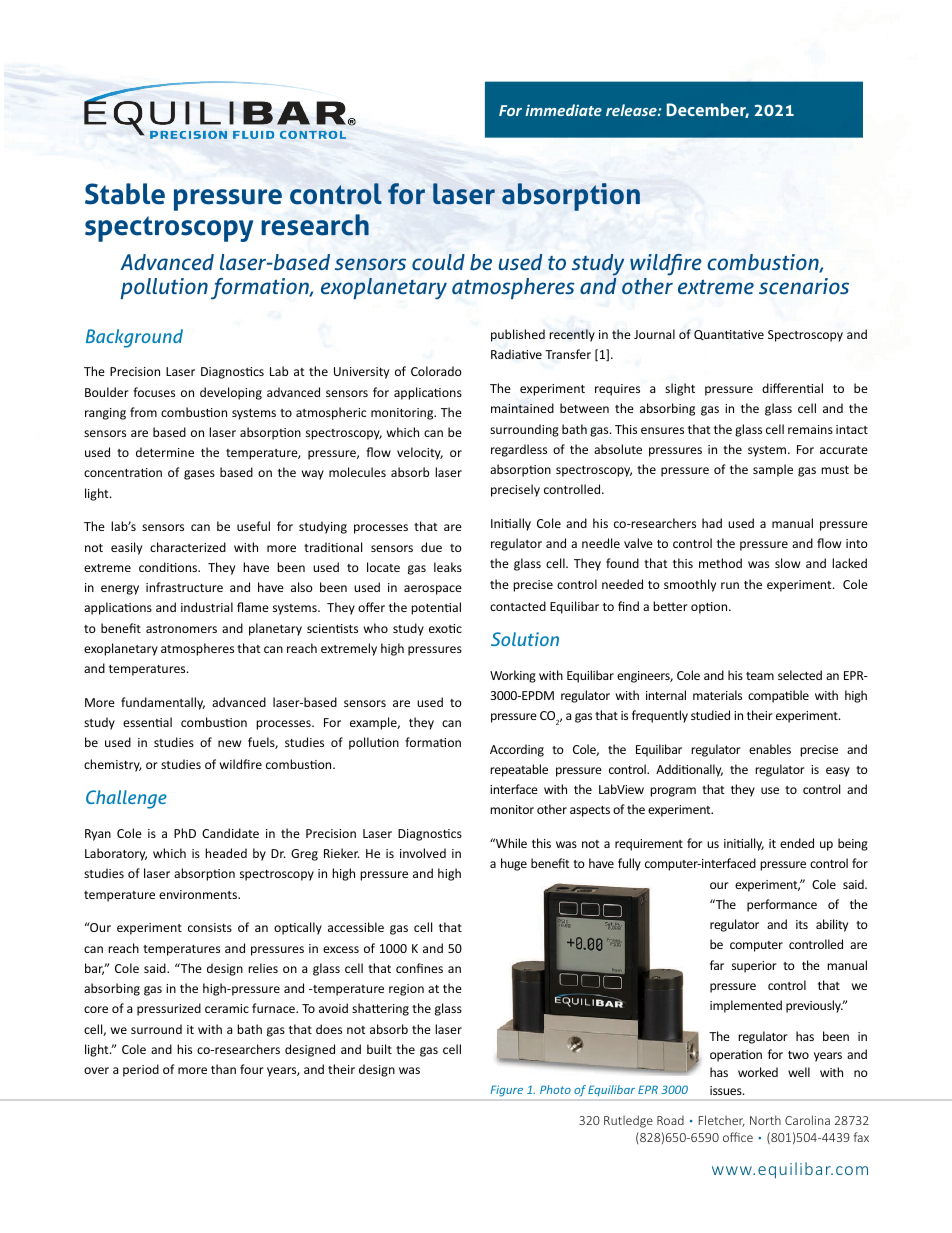 The width and height of the screenshot is (952, 1233). Describe the element at coordinates (507, 1090) in the screenshot. I see `Figure` at that location.
